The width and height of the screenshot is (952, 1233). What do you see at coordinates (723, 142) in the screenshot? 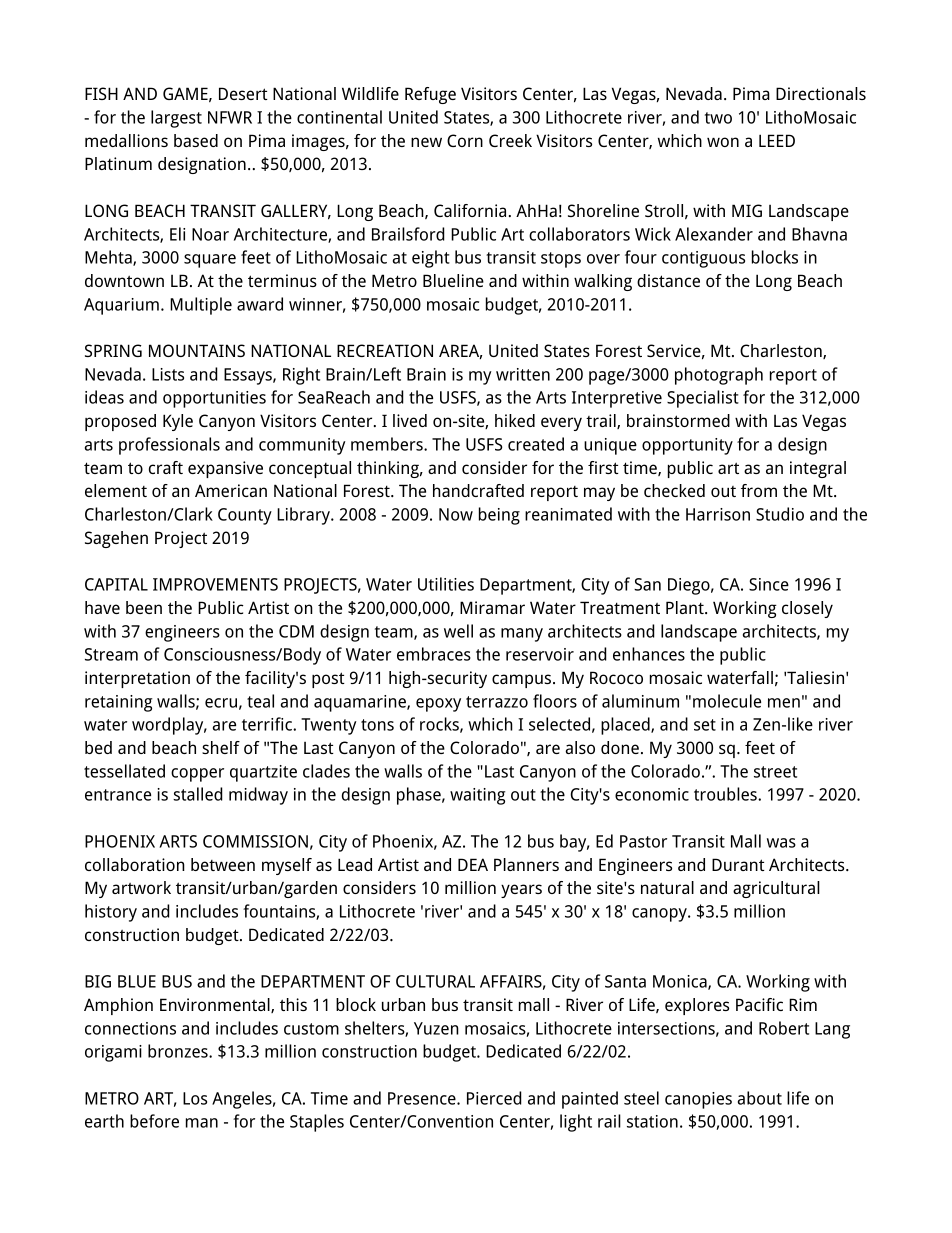
I see `won` at bounding box center [723, 142].
